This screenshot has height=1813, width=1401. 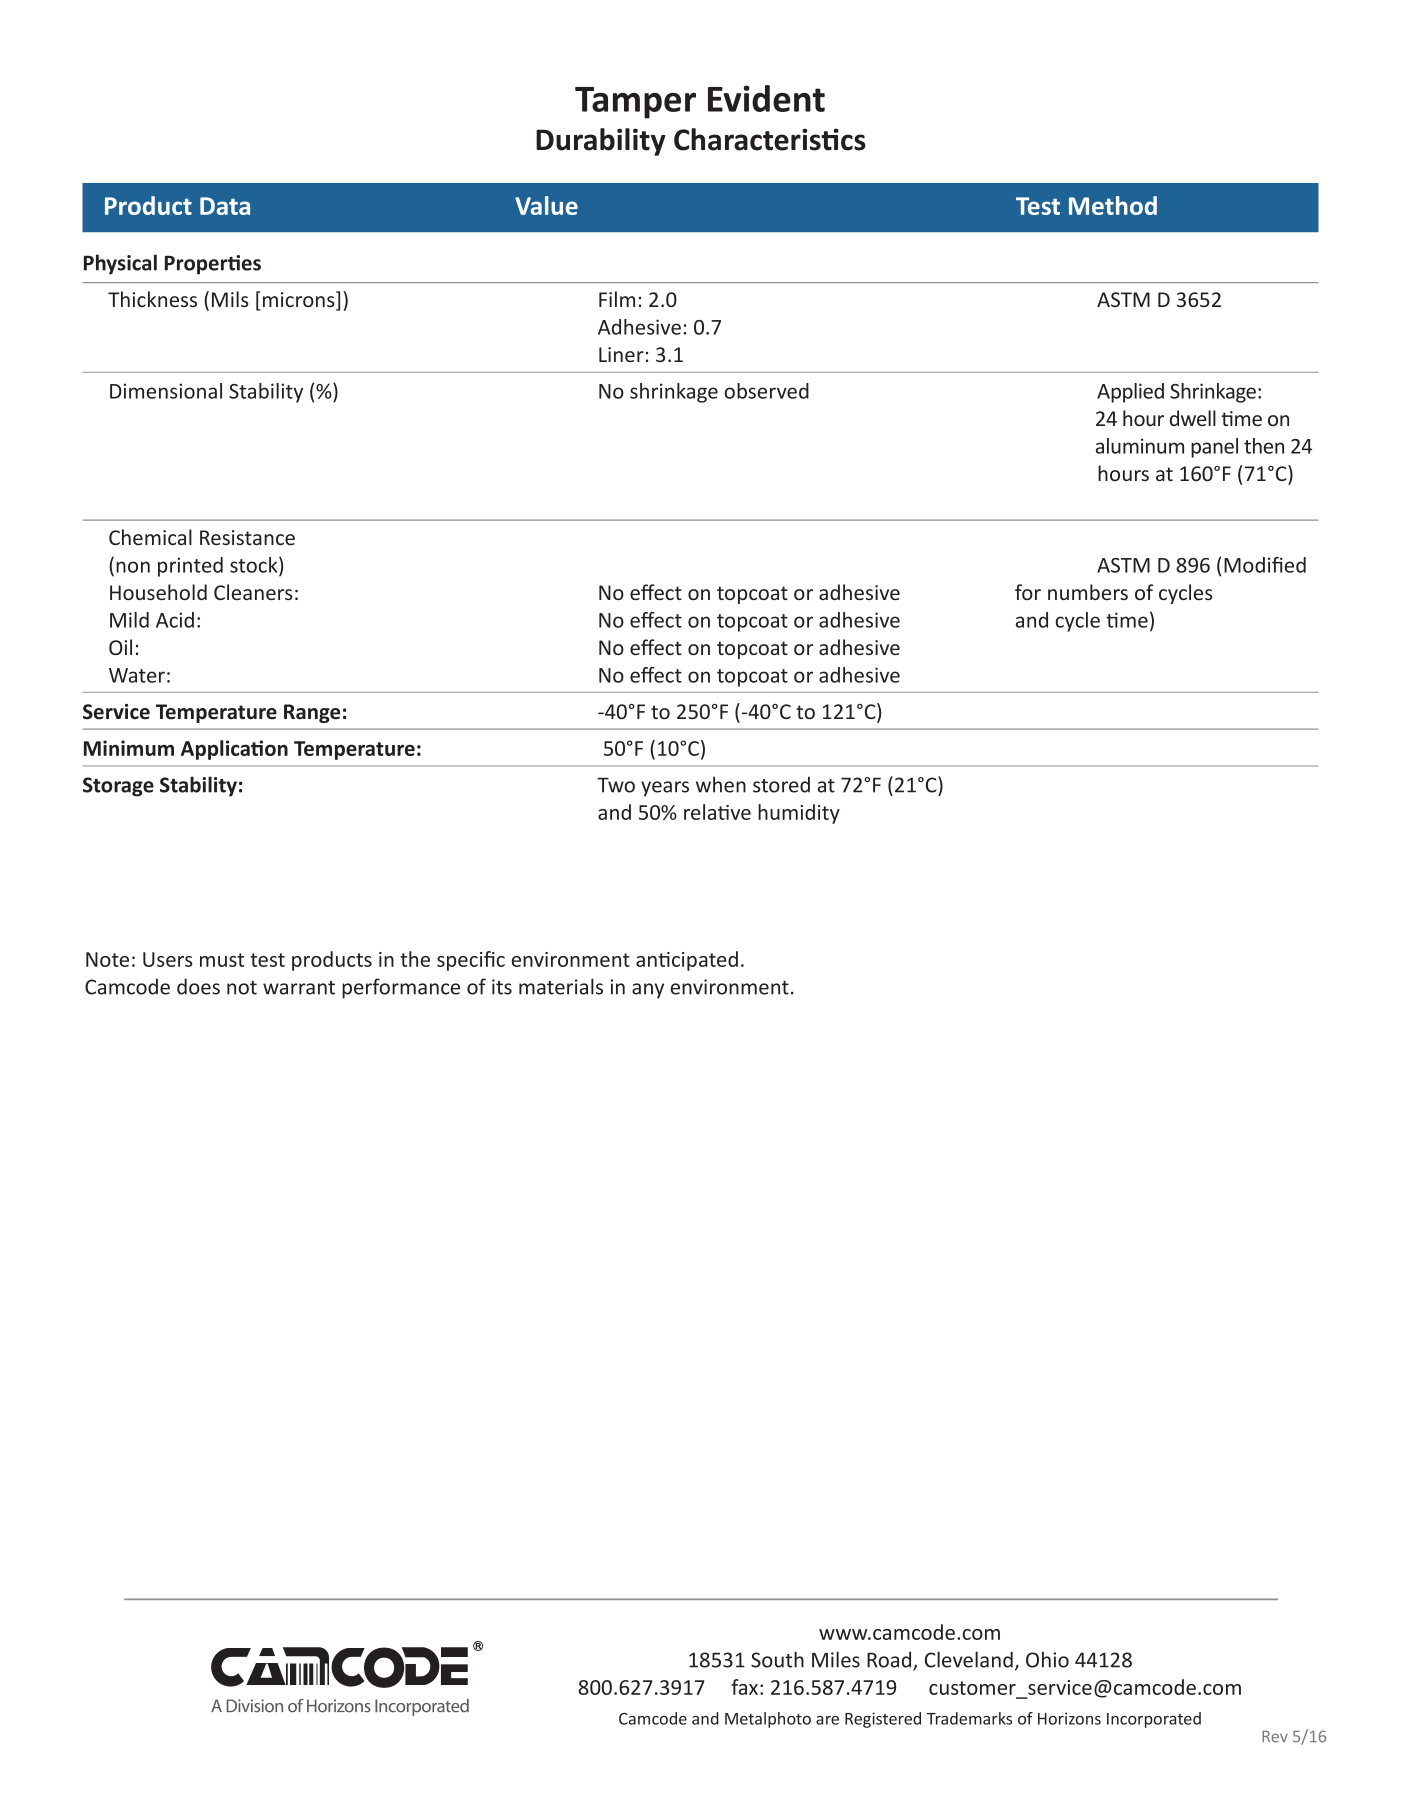 I want to click on fax, so click(x=746, y=1687).
